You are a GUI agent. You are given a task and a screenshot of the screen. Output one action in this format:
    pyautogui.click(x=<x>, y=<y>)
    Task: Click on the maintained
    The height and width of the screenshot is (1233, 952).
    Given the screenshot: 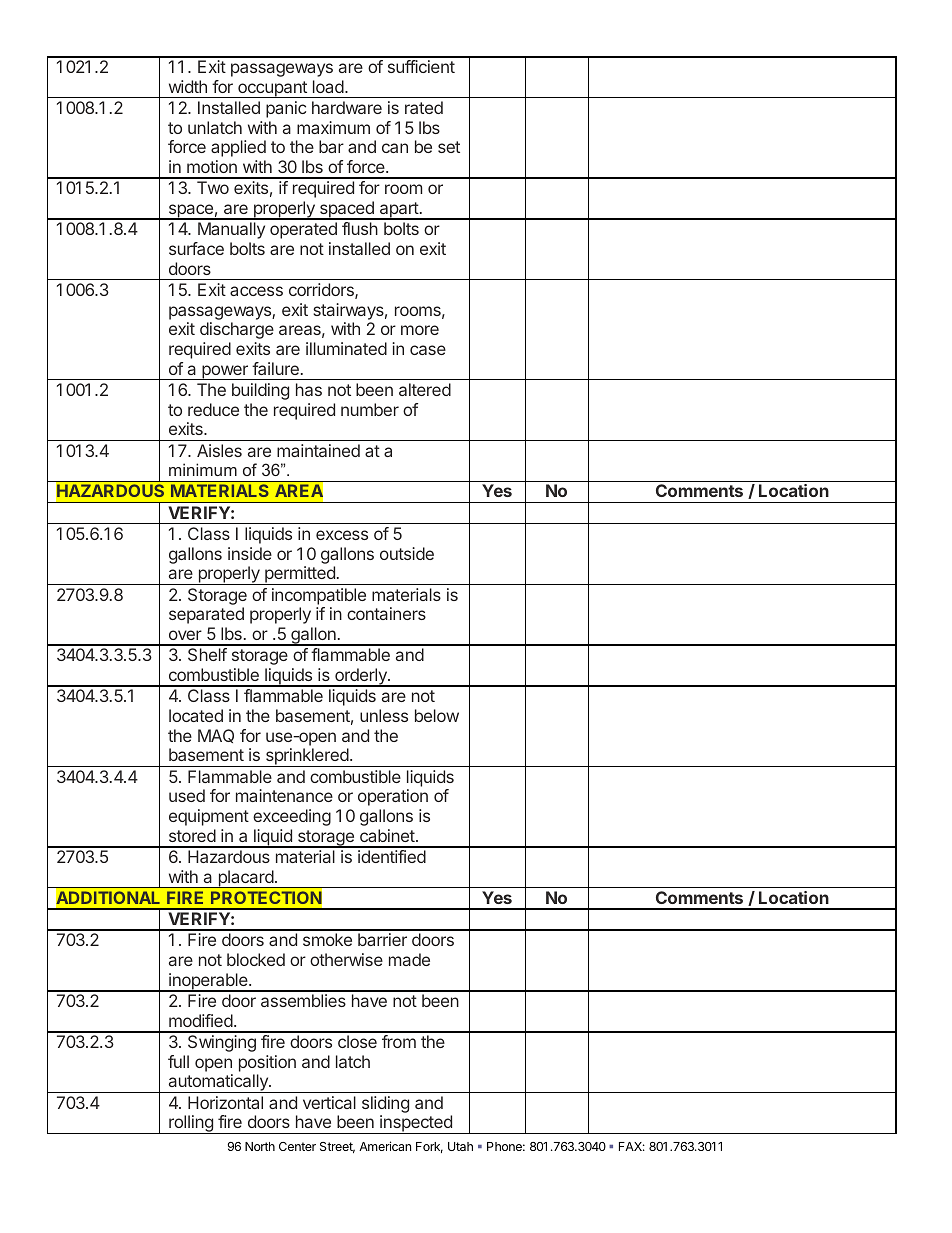 What is the action you would take?
    pyautogui.click(x=318, y=450)
